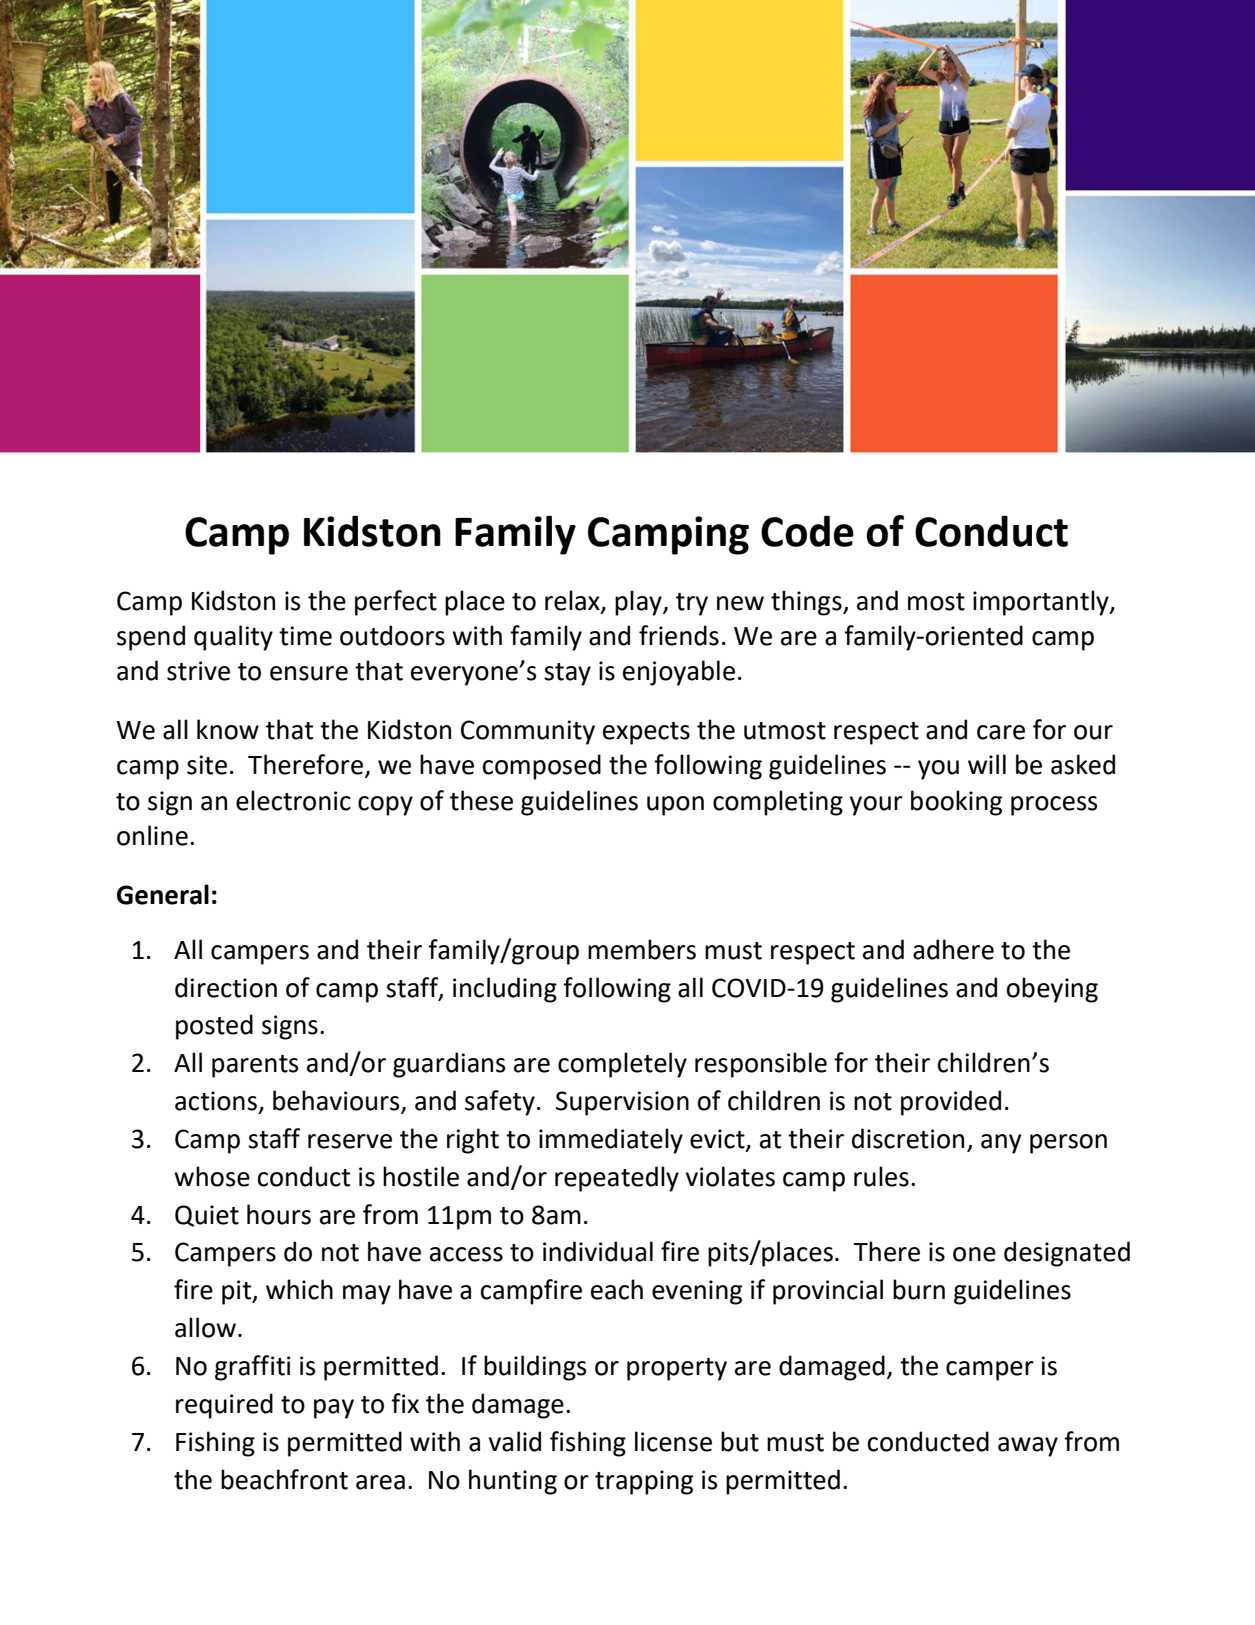 This page has width=1255, height=1625. I want to click on importantly, so click(1042, 603).
